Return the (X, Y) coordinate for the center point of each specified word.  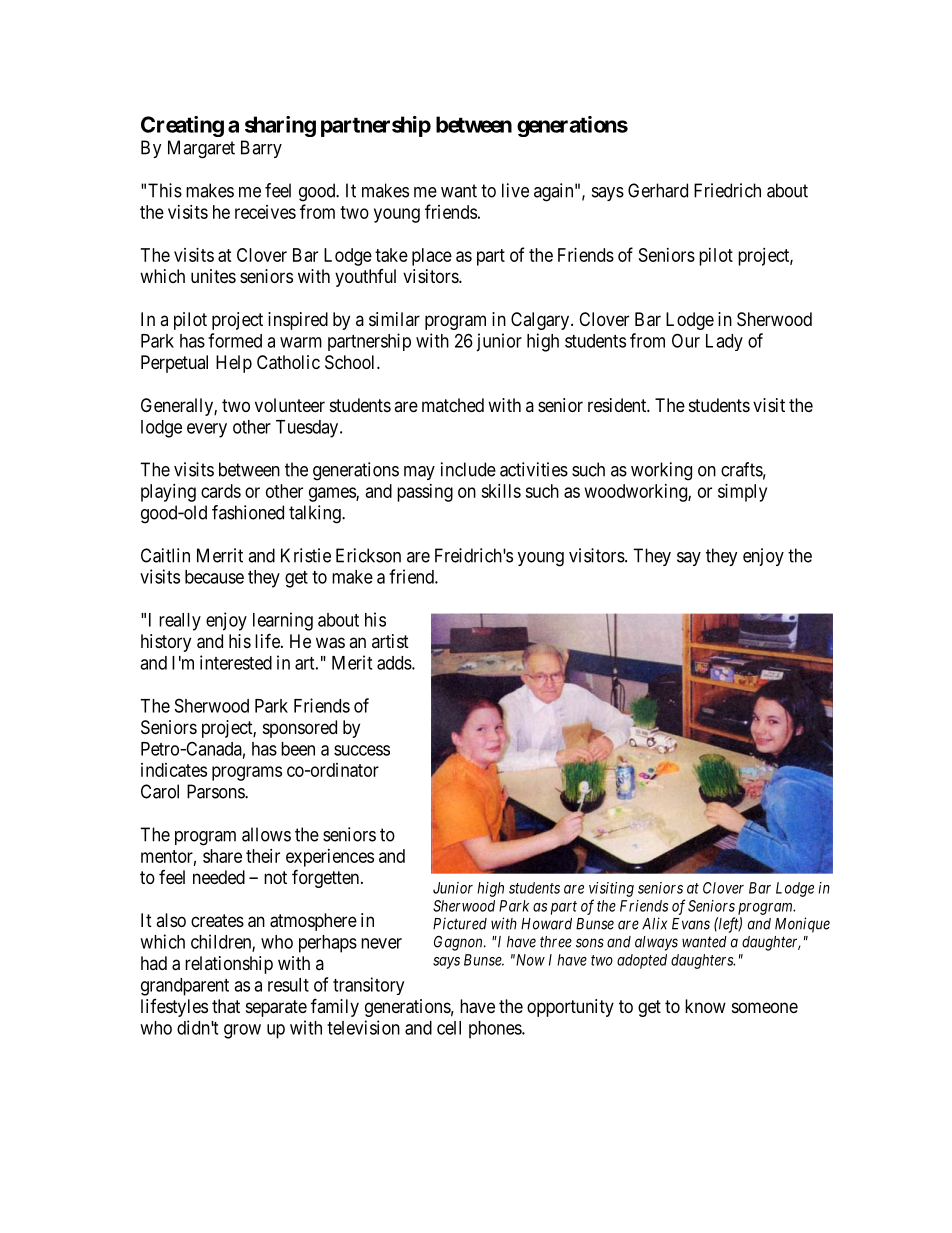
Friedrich (727, 190)
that (226, 1006)
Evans (691, 924)
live (515, 190)
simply (742, 493)
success (362, 750)
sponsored (300, 729)
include (468, 469)
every (207, 430)
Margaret (201, 149)
